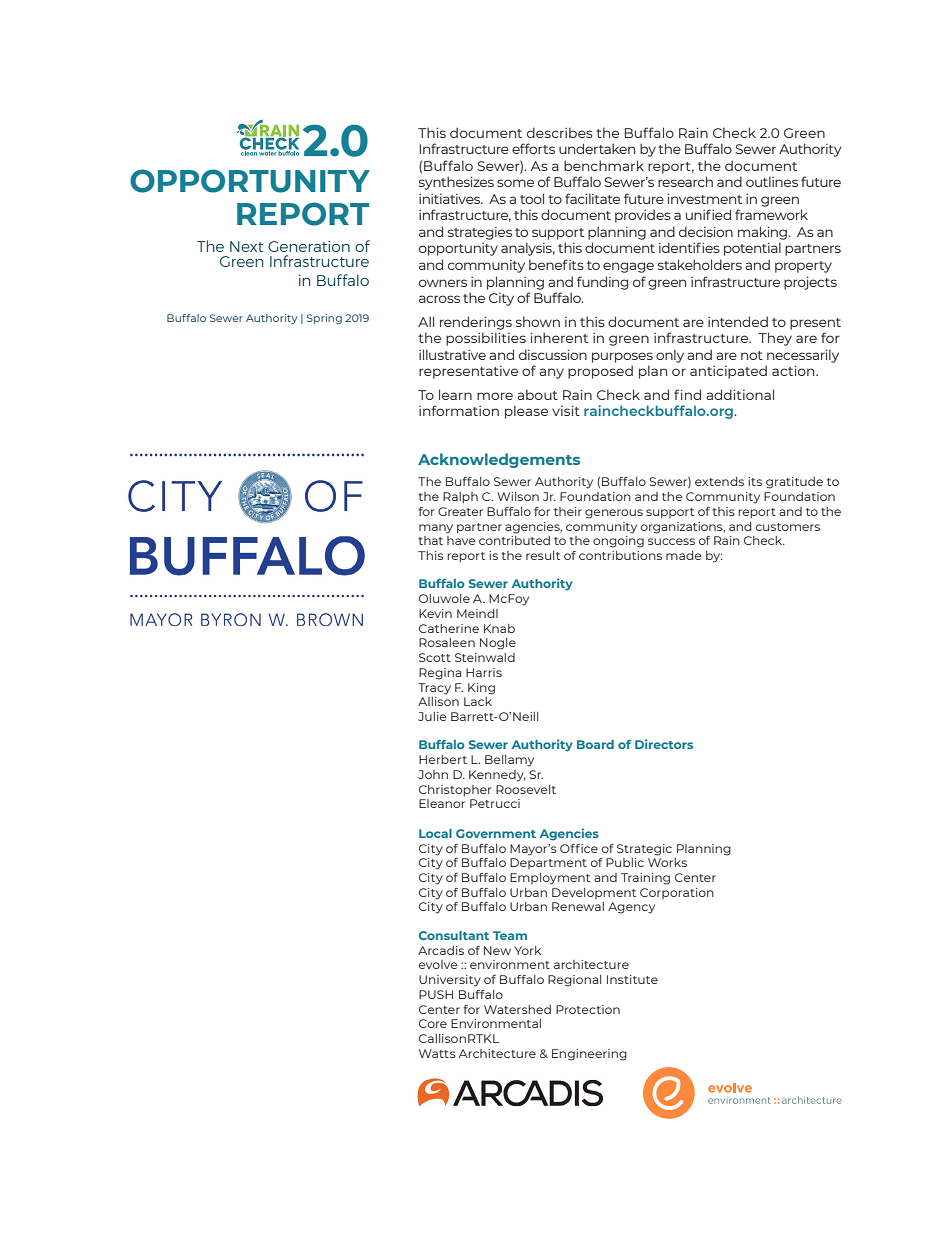 The height and width of the page is (1242, 952). Describe the element at coordinates (533, 148) in the page. I see `efforts` at that location.
